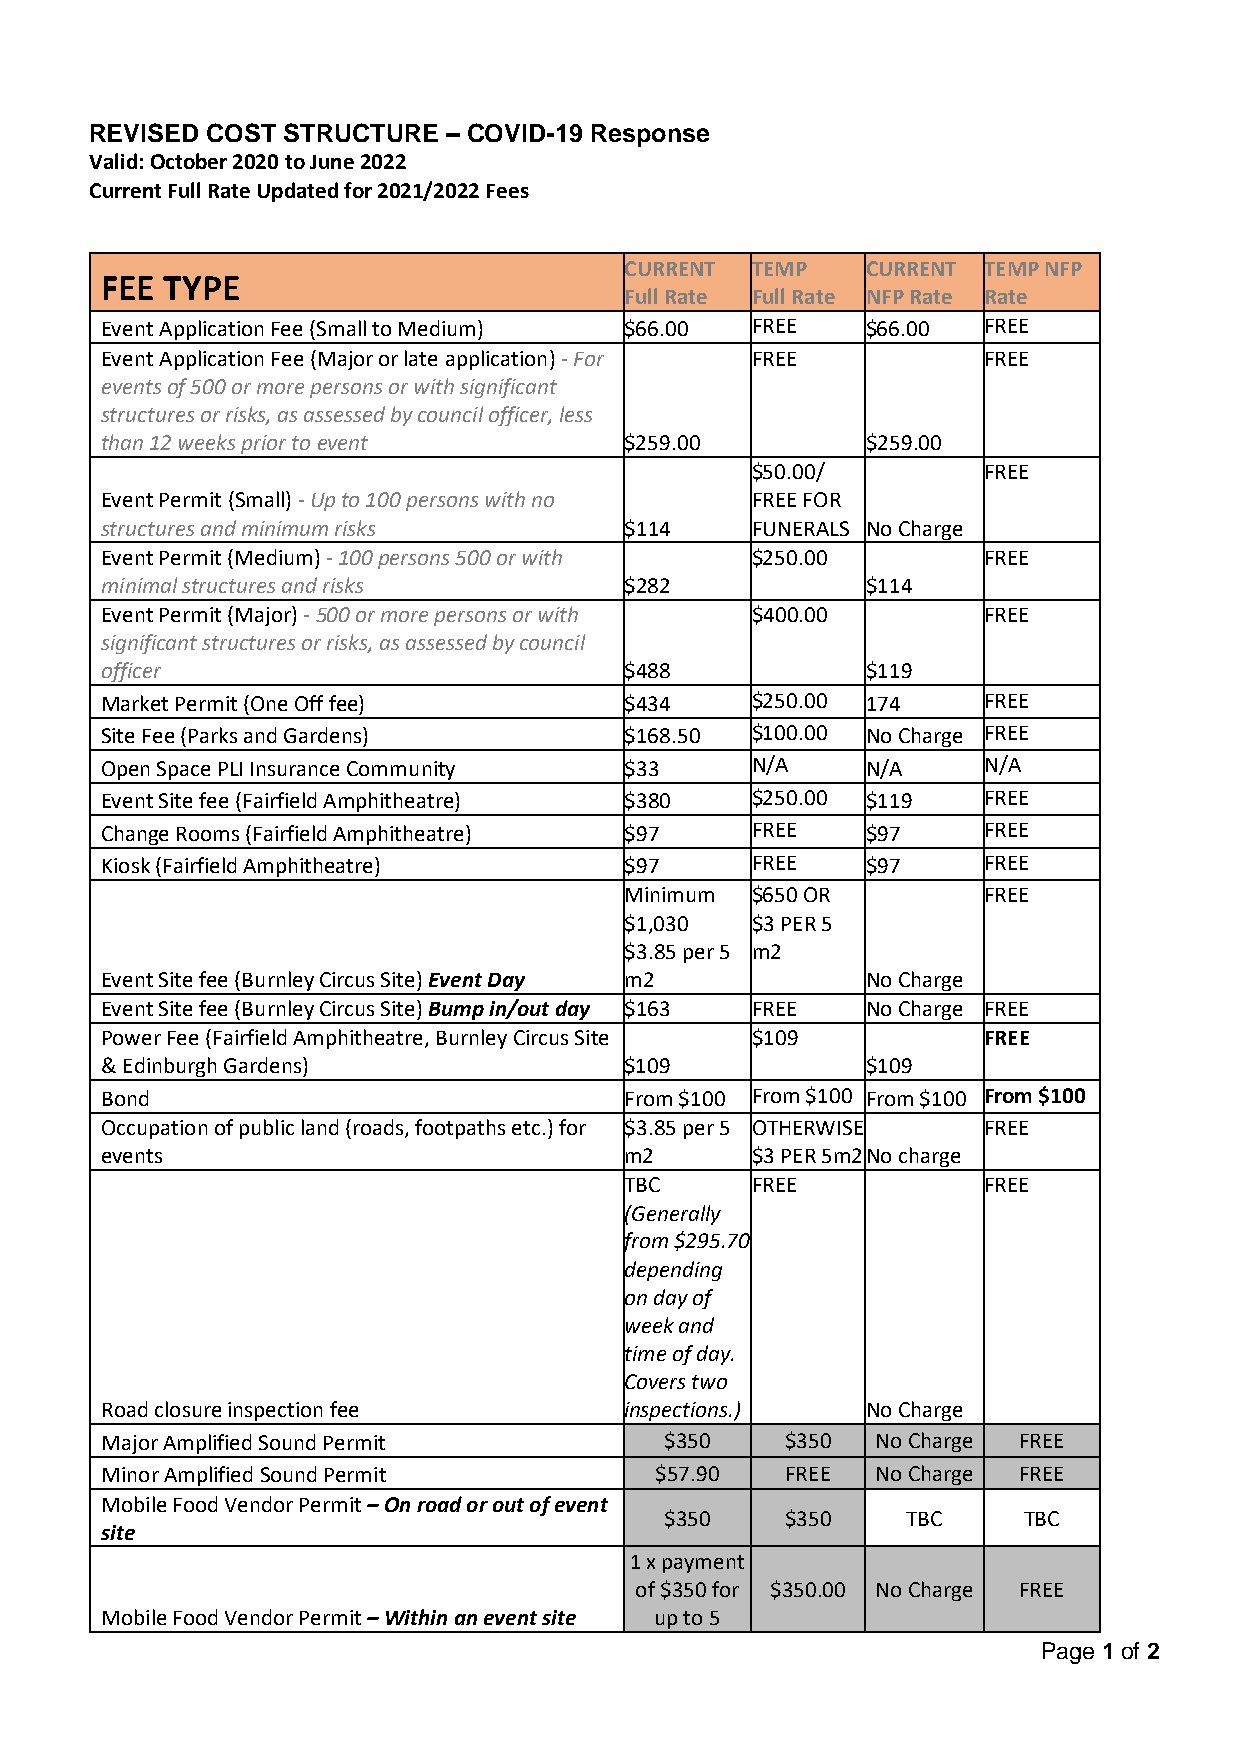 This screenshot has width=1248, height=1764. What do you see at coordinates (189, 161) in the screenshot?
I see `October` at bounding box center [189, 161].
